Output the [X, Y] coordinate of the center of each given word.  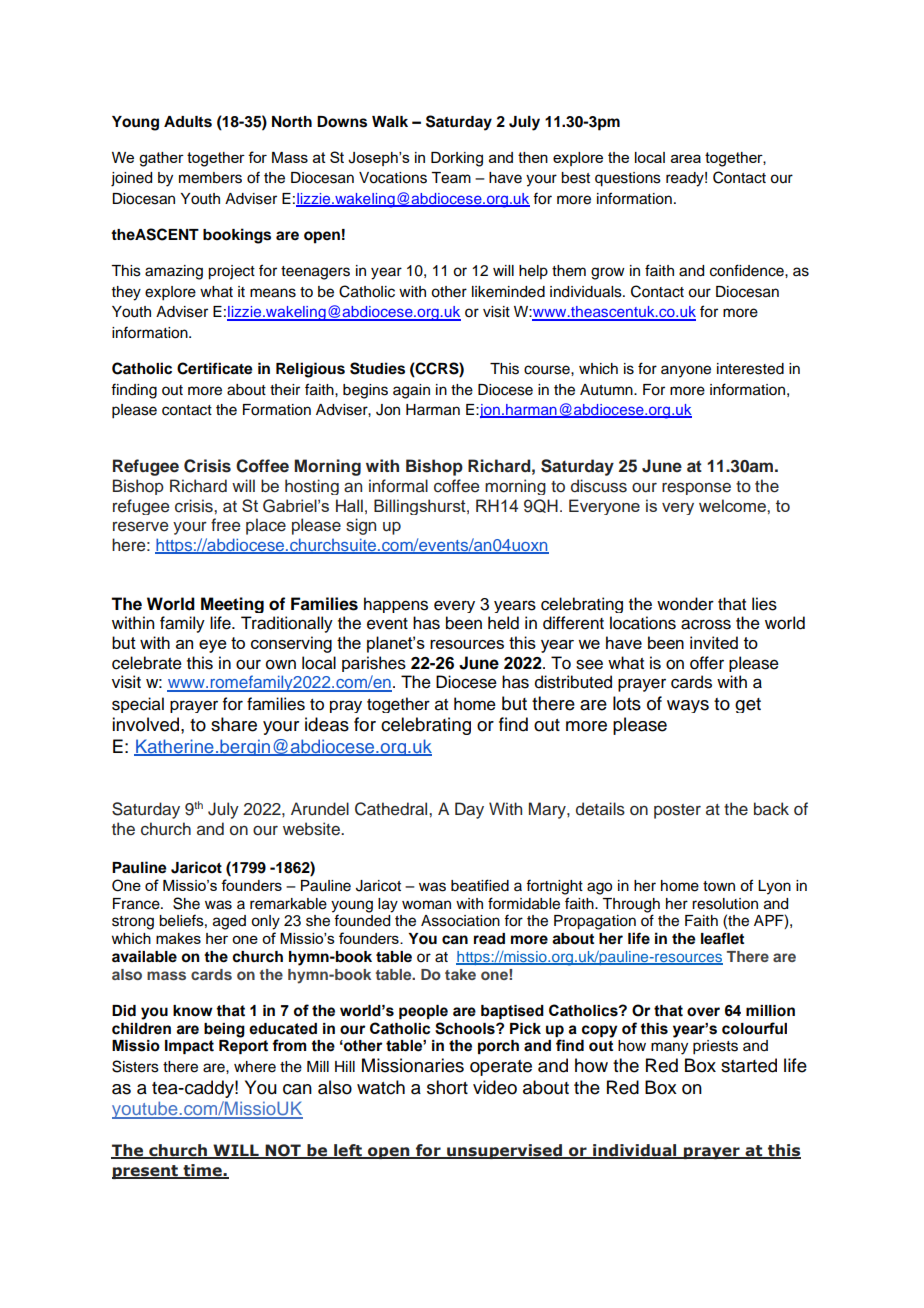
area [686, 158]
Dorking [457, 159]
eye [213, 646]
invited [714, 642]
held [503, 623]
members [210, 178]
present [146, 1172]
